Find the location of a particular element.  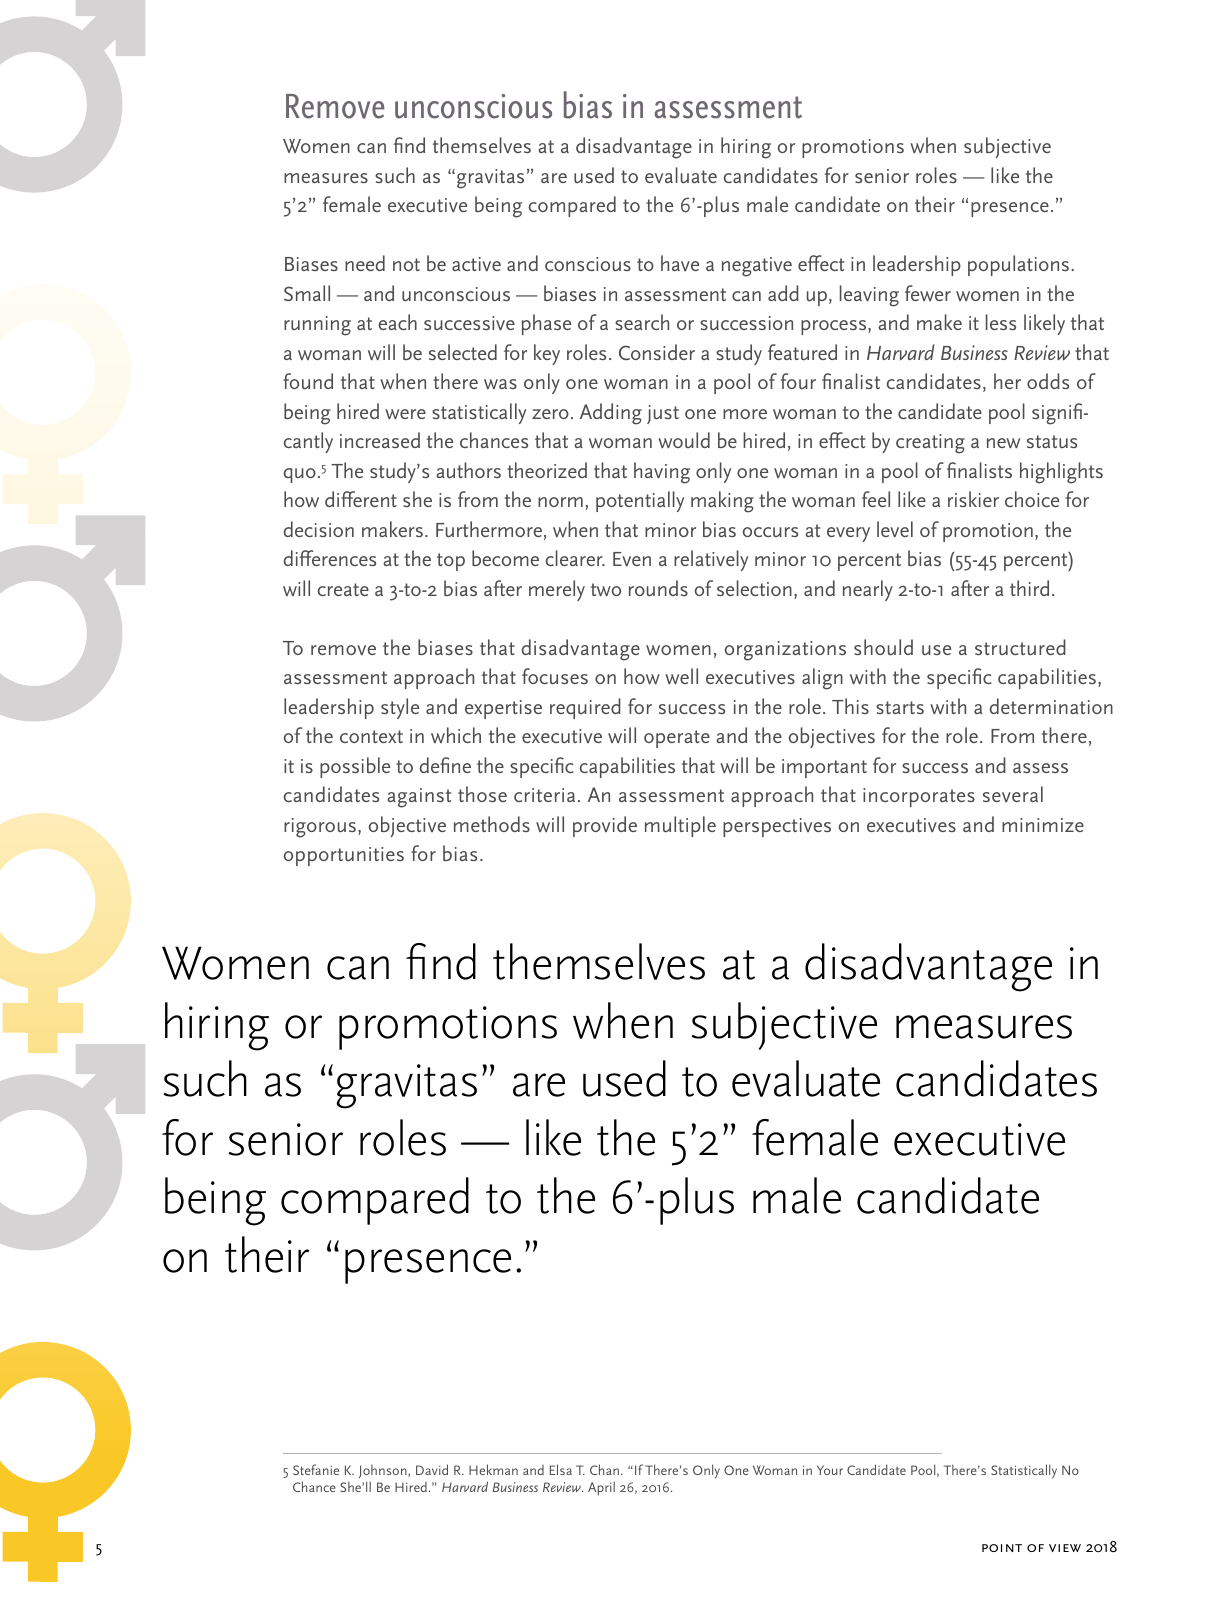

less is located at coordinates (1001, 322).
